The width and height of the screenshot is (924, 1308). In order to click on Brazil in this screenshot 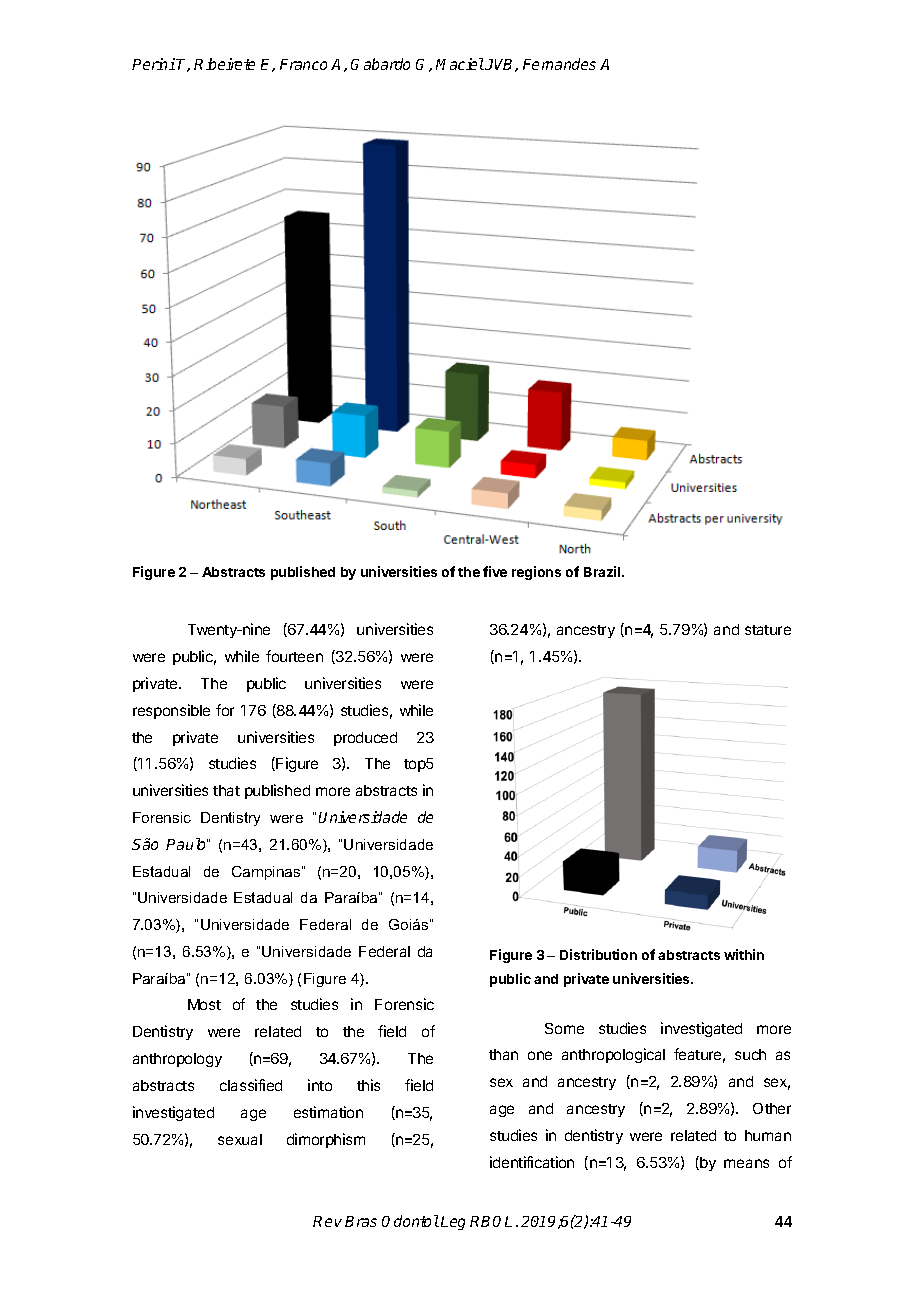, I will do `click(602, 571)`.
